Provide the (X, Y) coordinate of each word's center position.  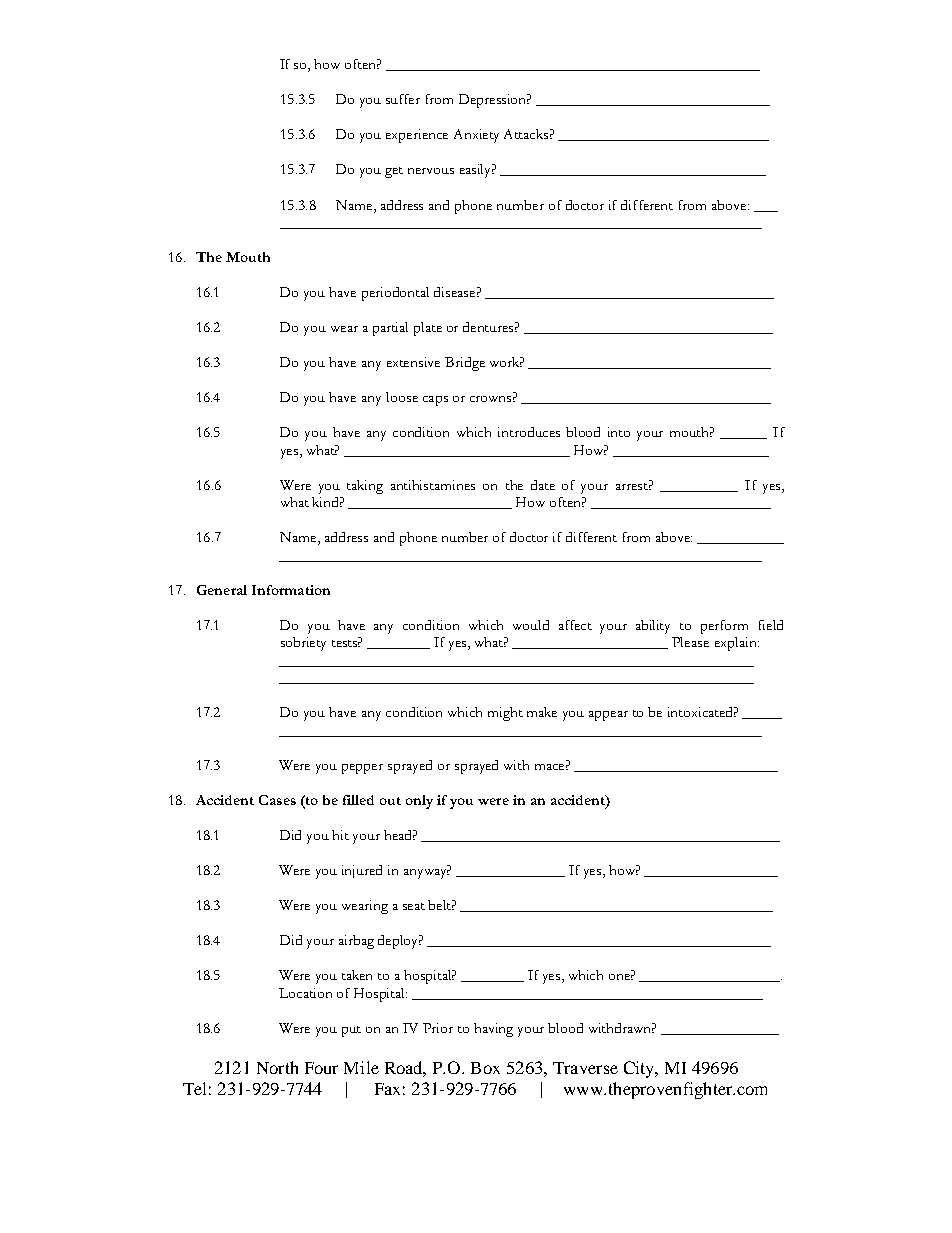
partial (390, 329)
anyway (427, 874)
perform (724, 627)
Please (690, 642)
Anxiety (476, 136)
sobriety (303, 644)
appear (608, 716)
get (394, 172)
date (543, 485)
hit (340, 835)
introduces (529, 432)
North (277, 1067)
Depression (494, 101)
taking (365, 487)
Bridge (465, 364)
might (505, 714)
